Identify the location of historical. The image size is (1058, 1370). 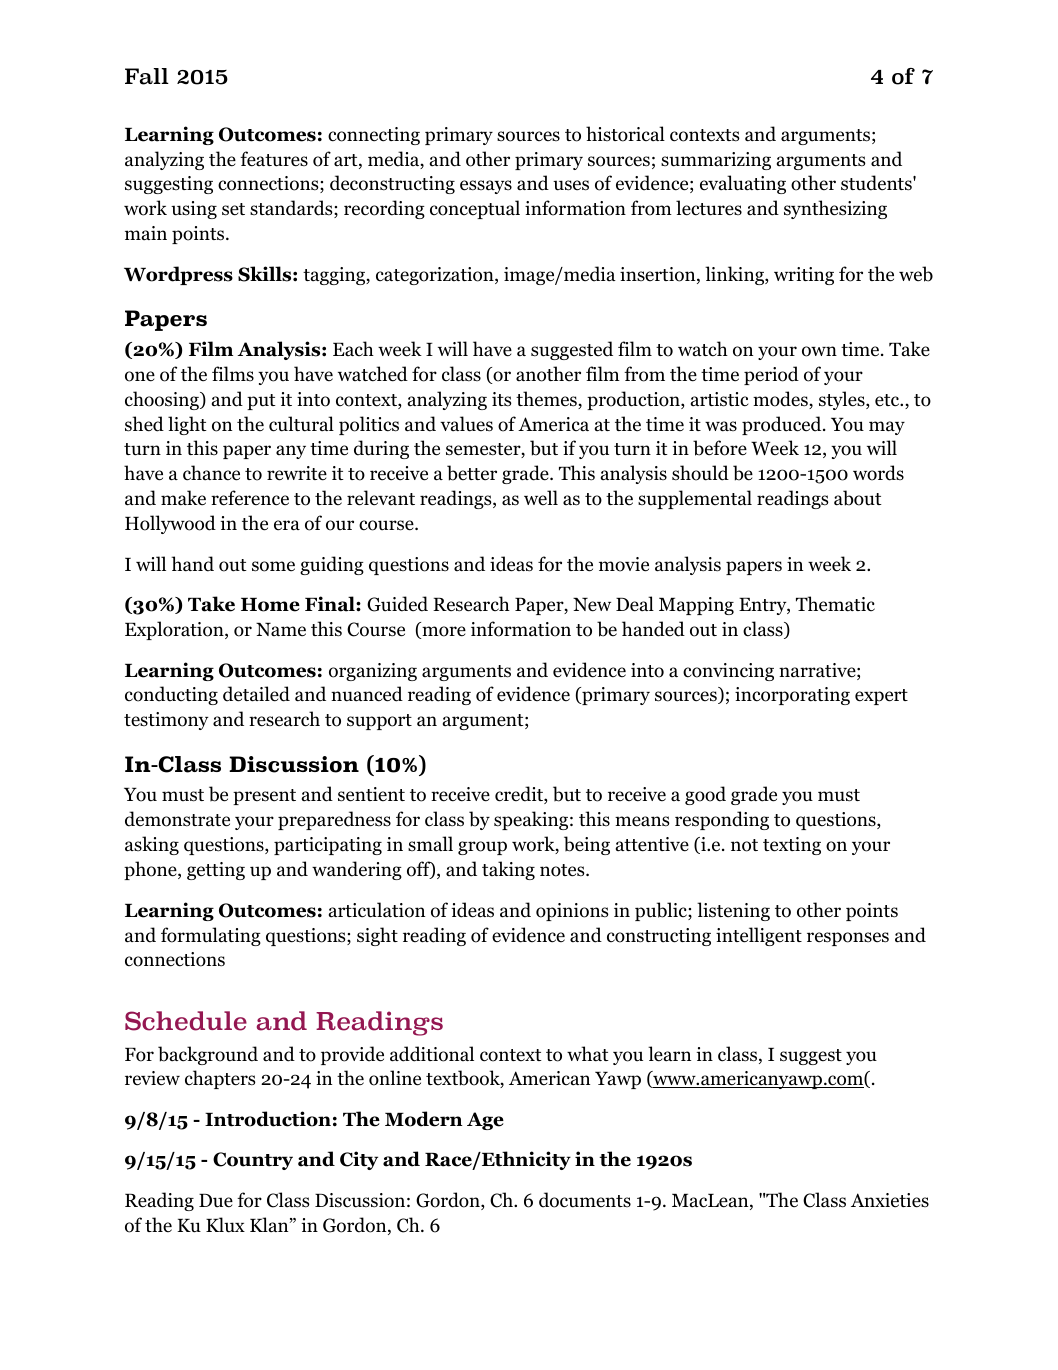
(625, 134).
